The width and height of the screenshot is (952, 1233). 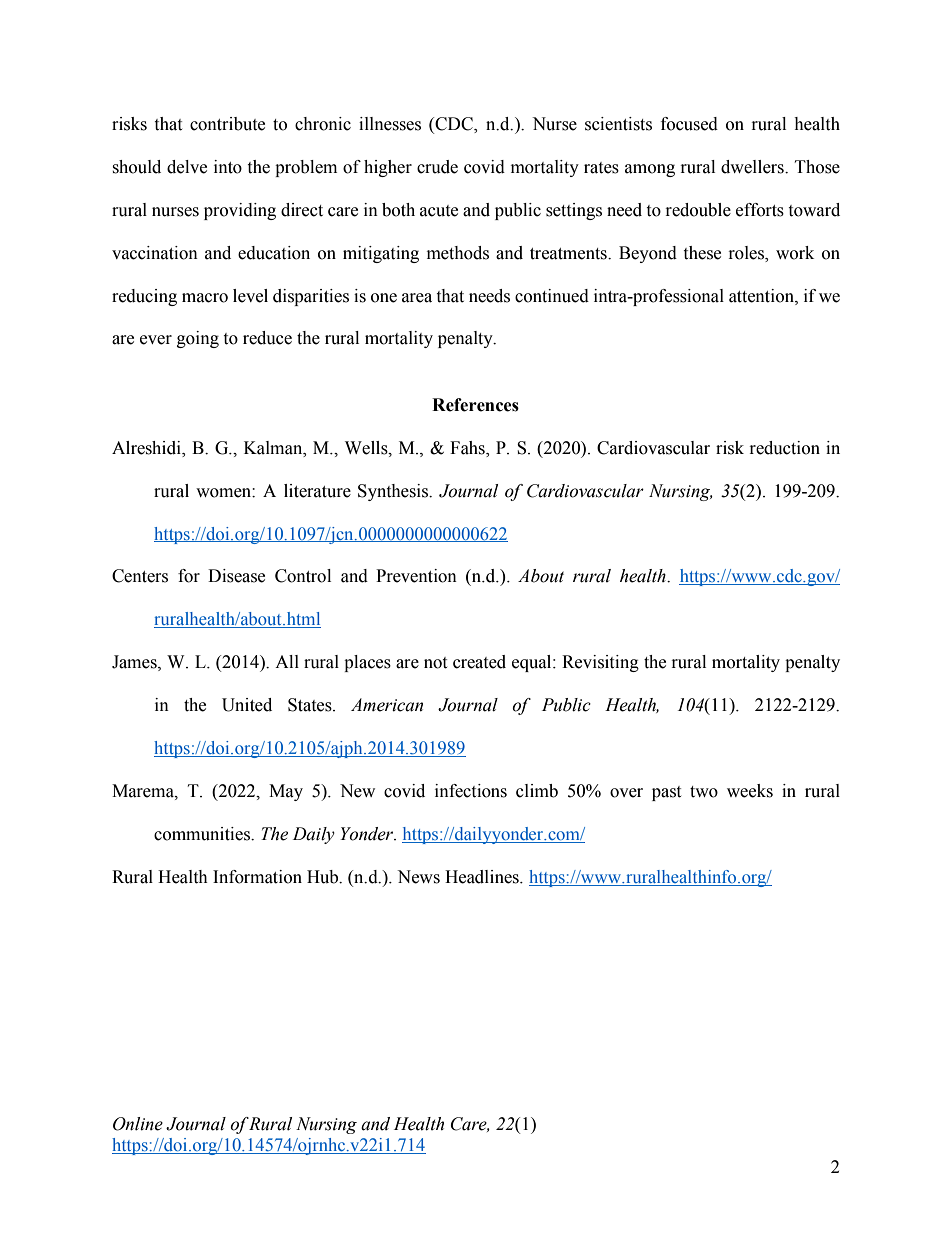 I want to click on Revisiting, so click(x=600, y=663).
